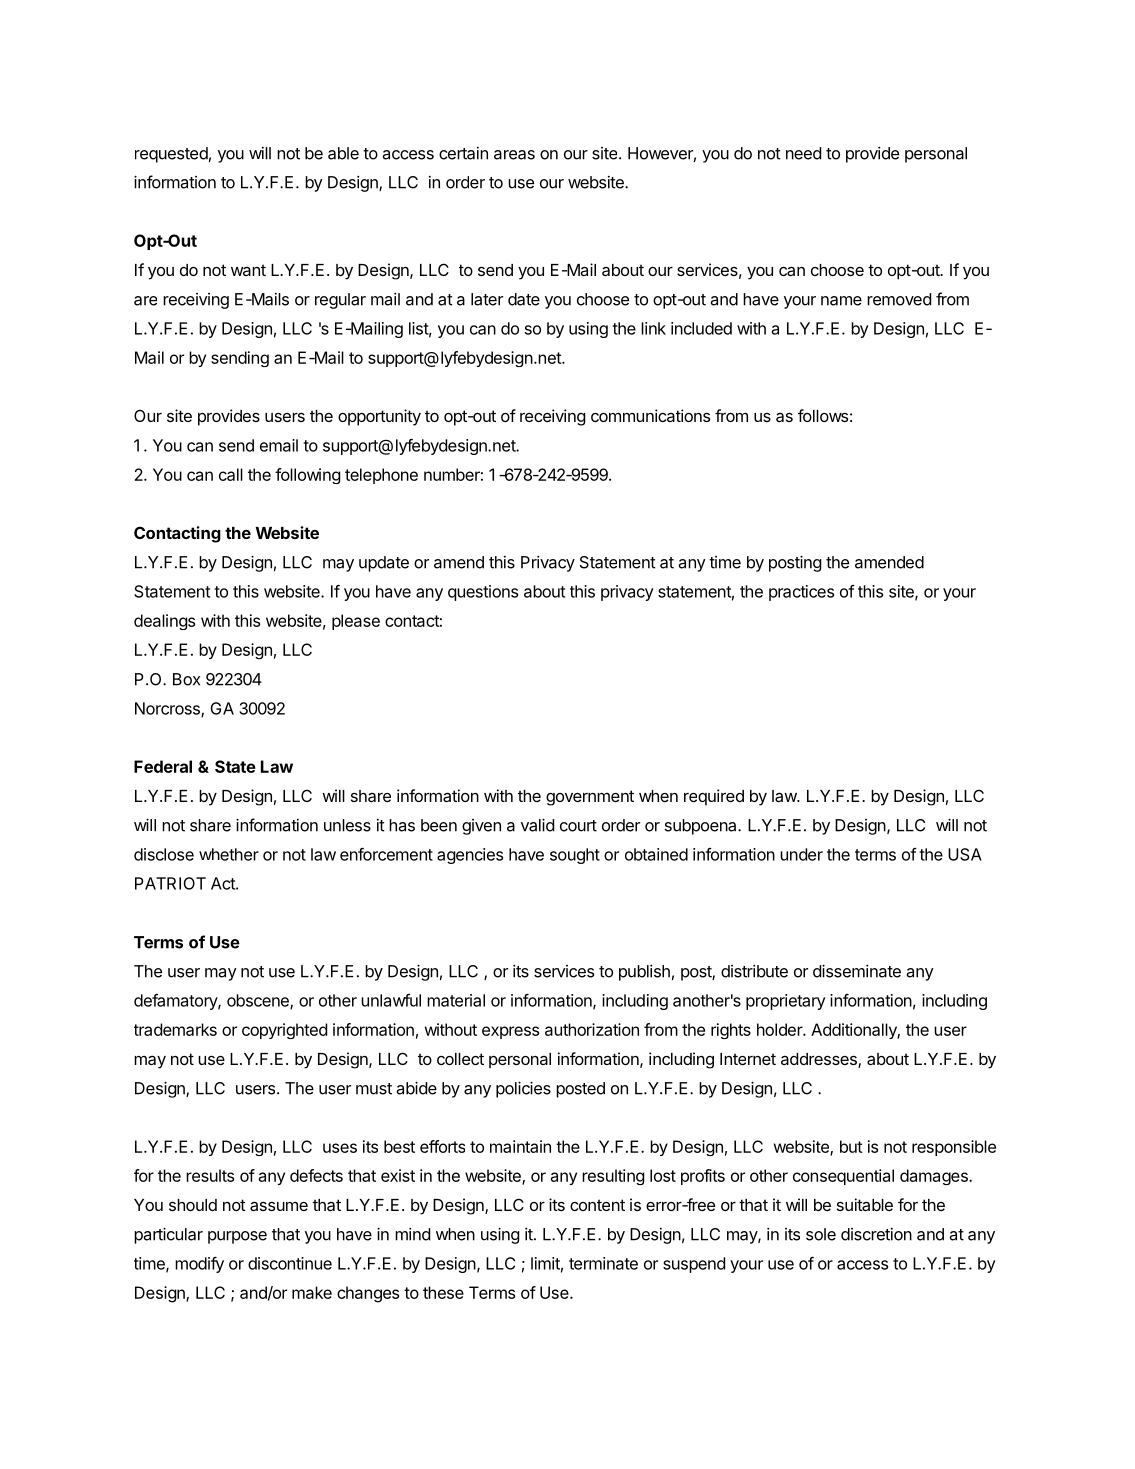  I want to click on discontinue, so click(290, 1263).
